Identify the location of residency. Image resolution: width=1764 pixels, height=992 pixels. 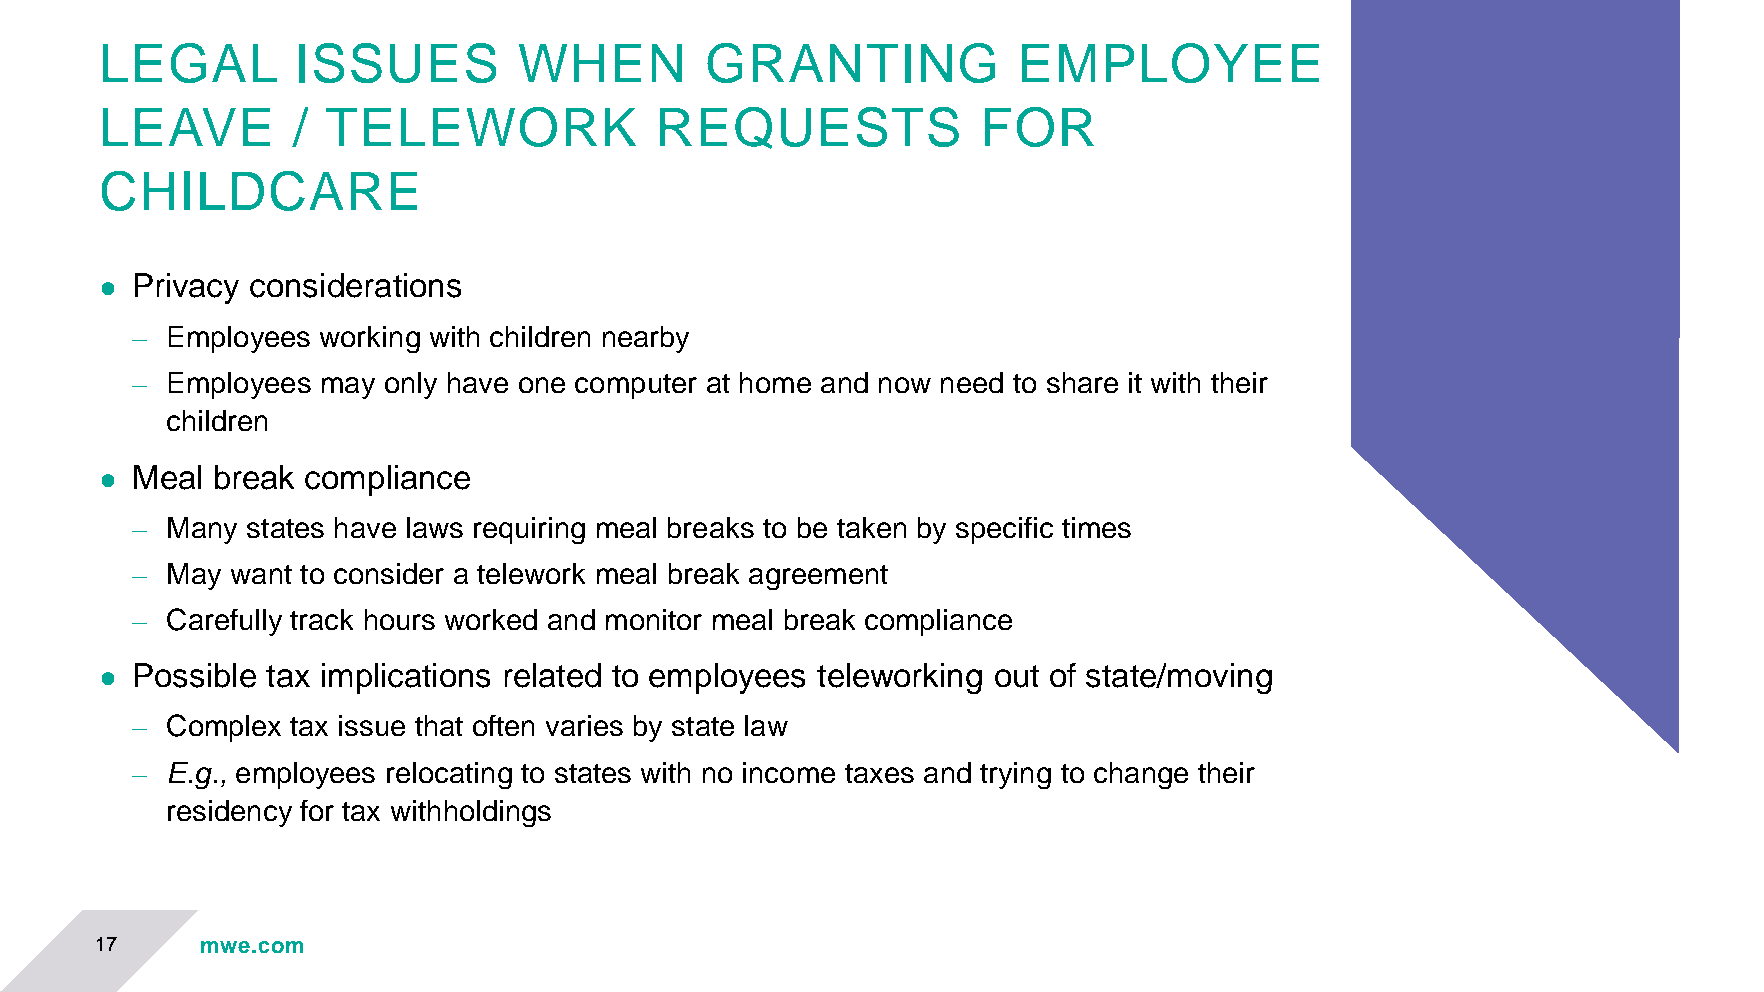
(230, 813).
